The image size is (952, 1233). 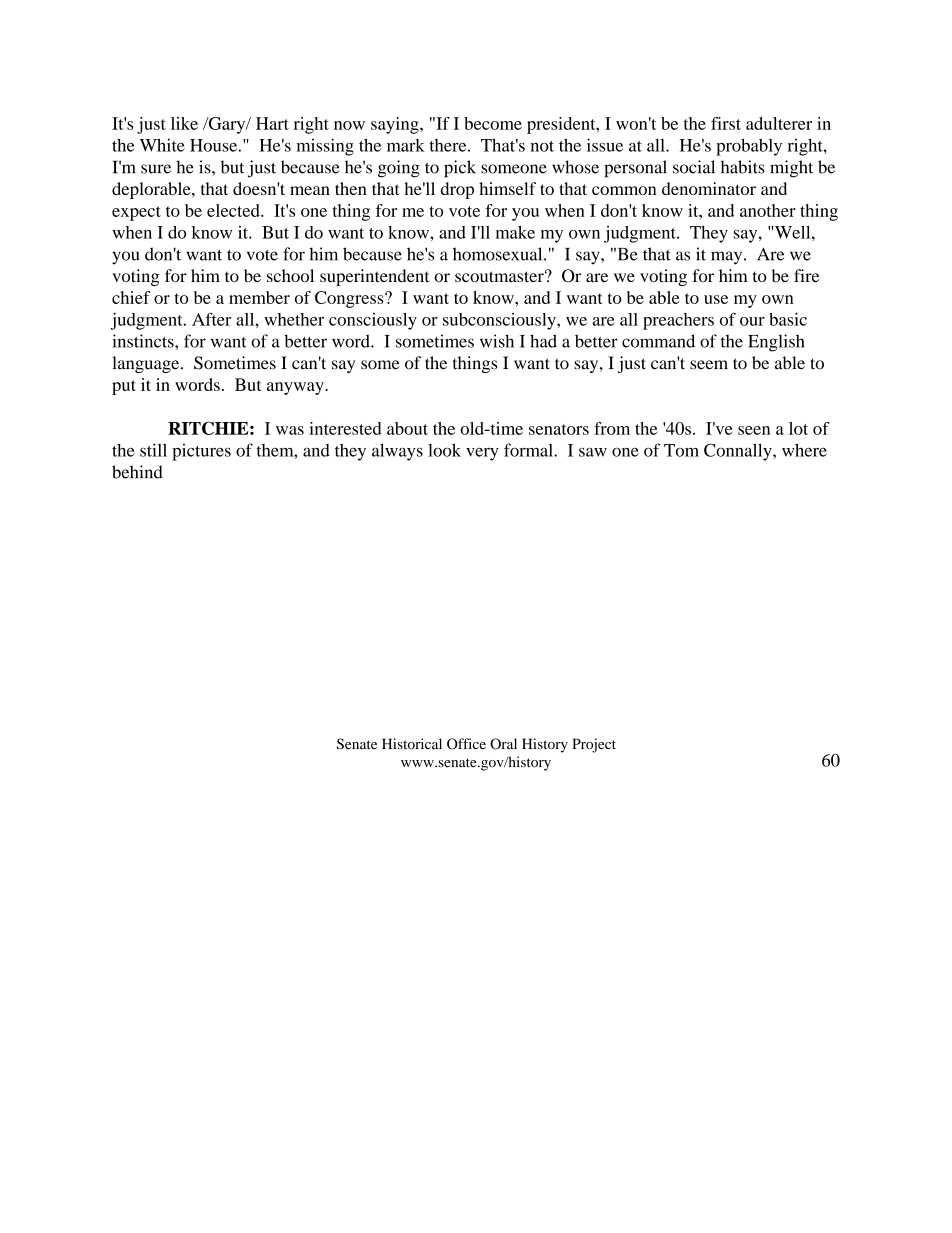 I want to click on school, so click(x=290, y=275).
